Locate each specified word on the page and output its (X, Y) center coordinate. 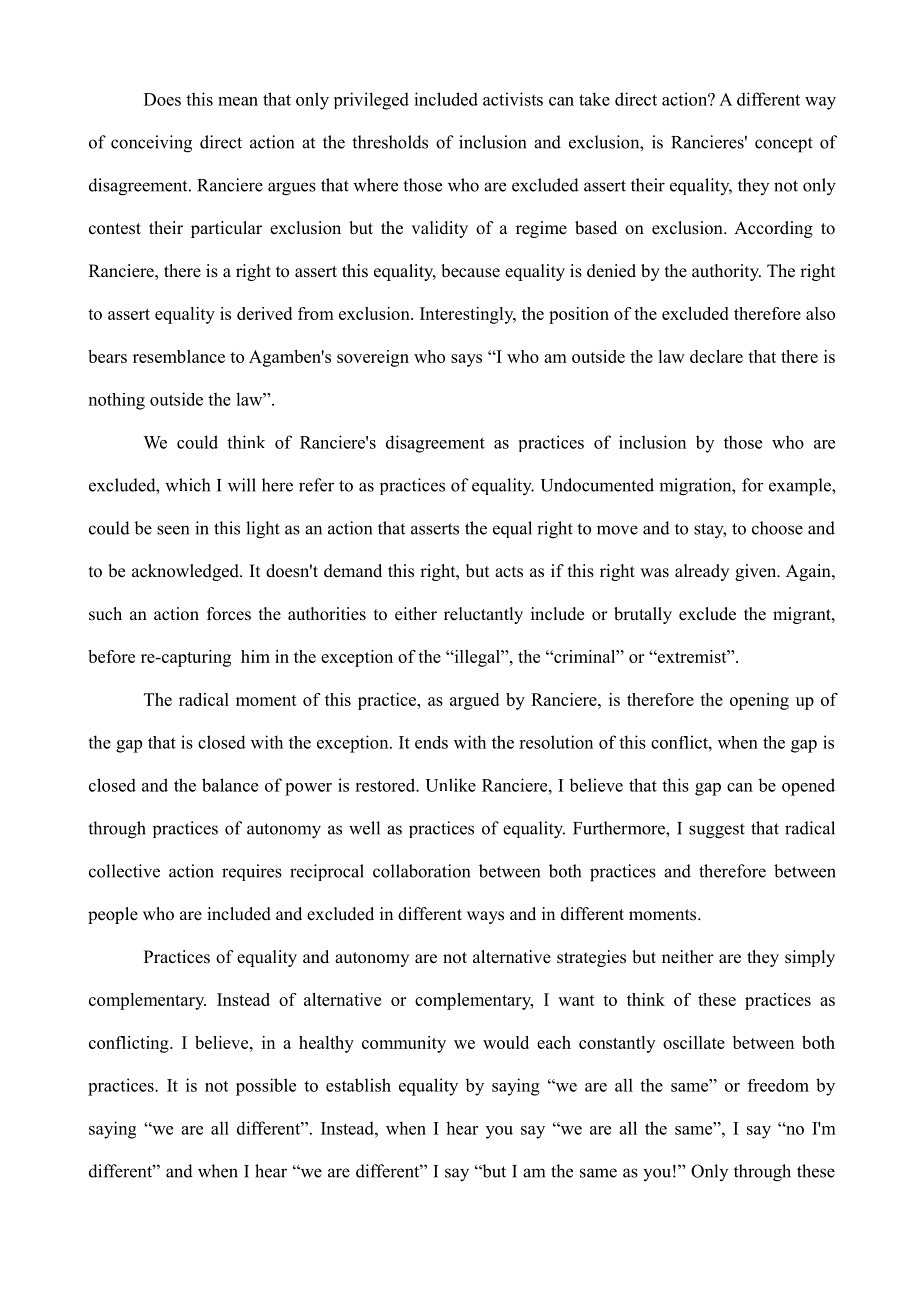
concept (784, 145)
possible (266, 1087)
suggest (717, 831)
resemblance (179, 356)
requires (252, 872)
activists (513, 99)
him (255, 656)
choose (777, 528)
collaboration (421, 871)
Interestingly (468, 315)
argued (474, 701)
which (187, 485)
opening (759, 701)
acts (509, 572)
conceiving (151, 144)
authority (726, 272)
